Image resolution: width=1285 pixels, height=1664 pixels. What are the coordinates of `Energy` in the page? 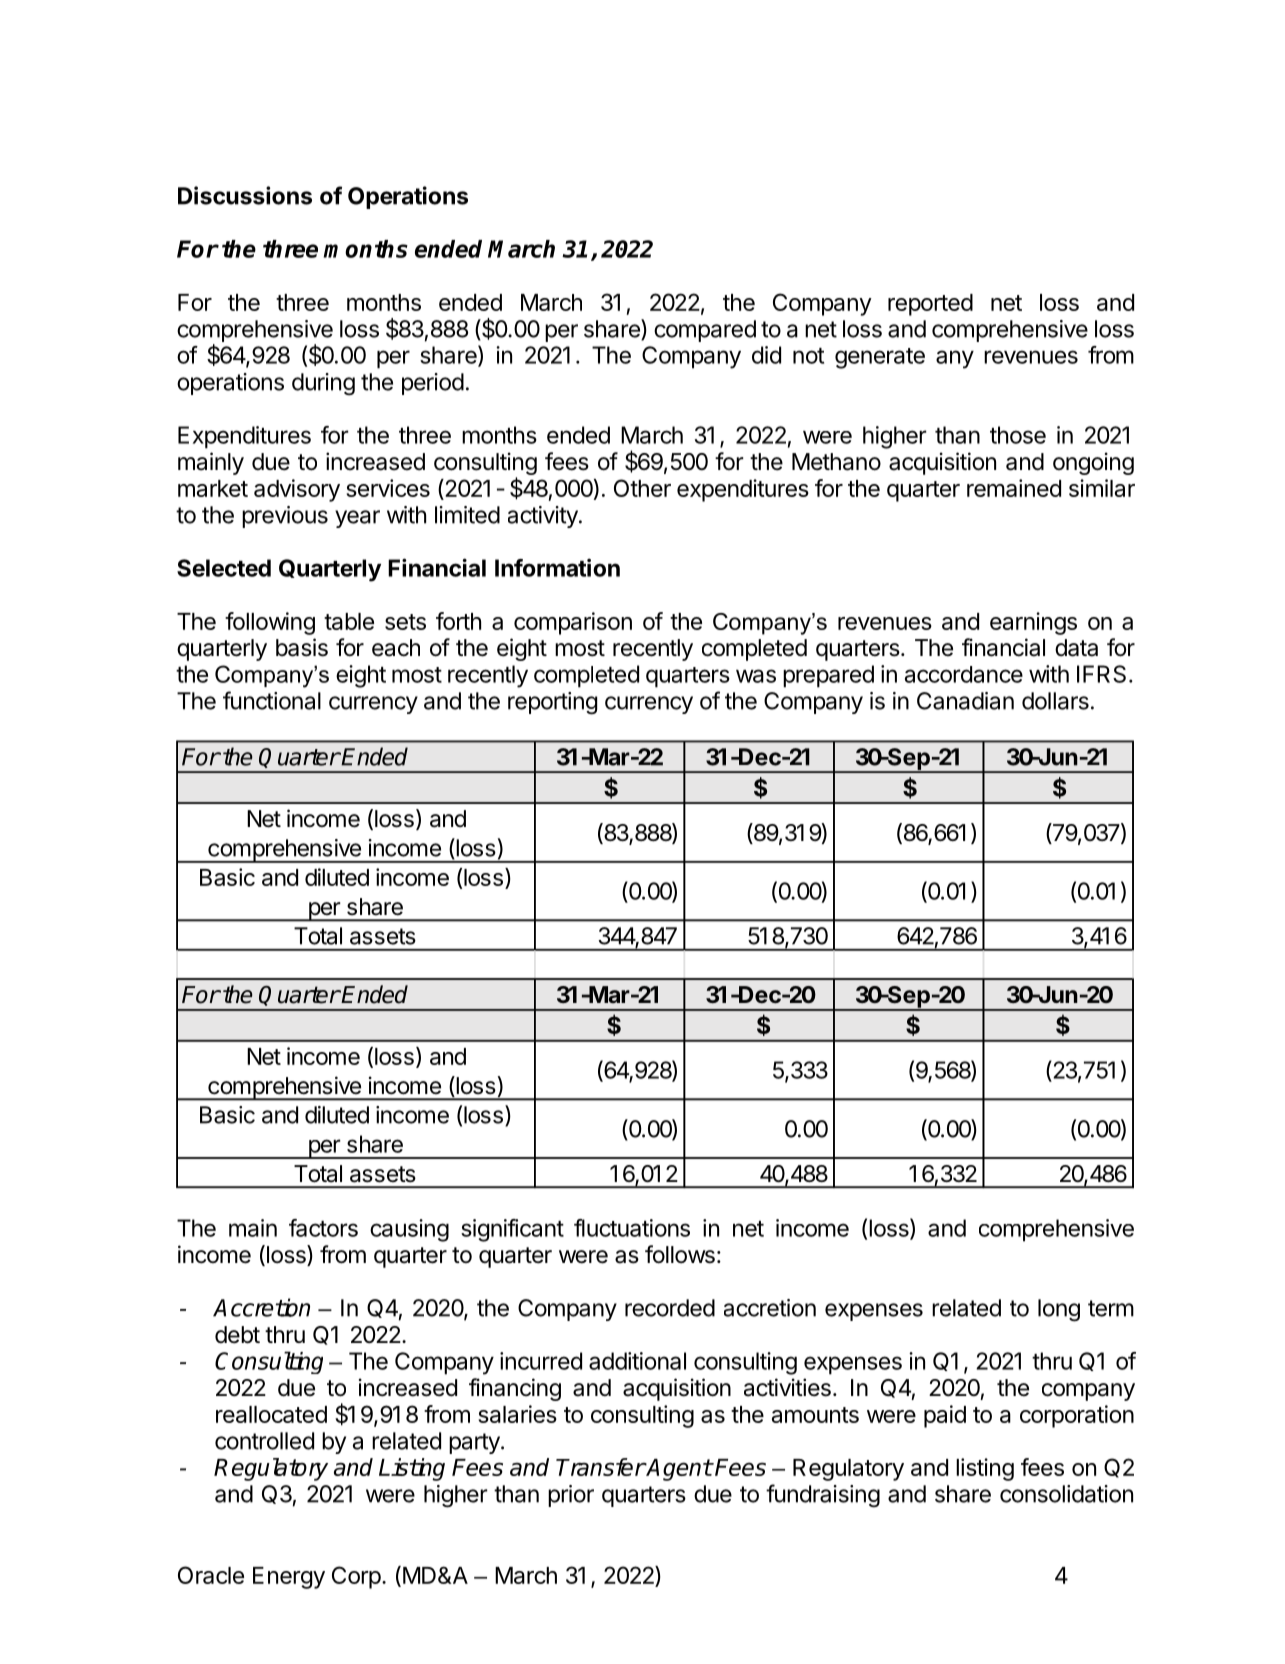 It's located at (289, 1578).
